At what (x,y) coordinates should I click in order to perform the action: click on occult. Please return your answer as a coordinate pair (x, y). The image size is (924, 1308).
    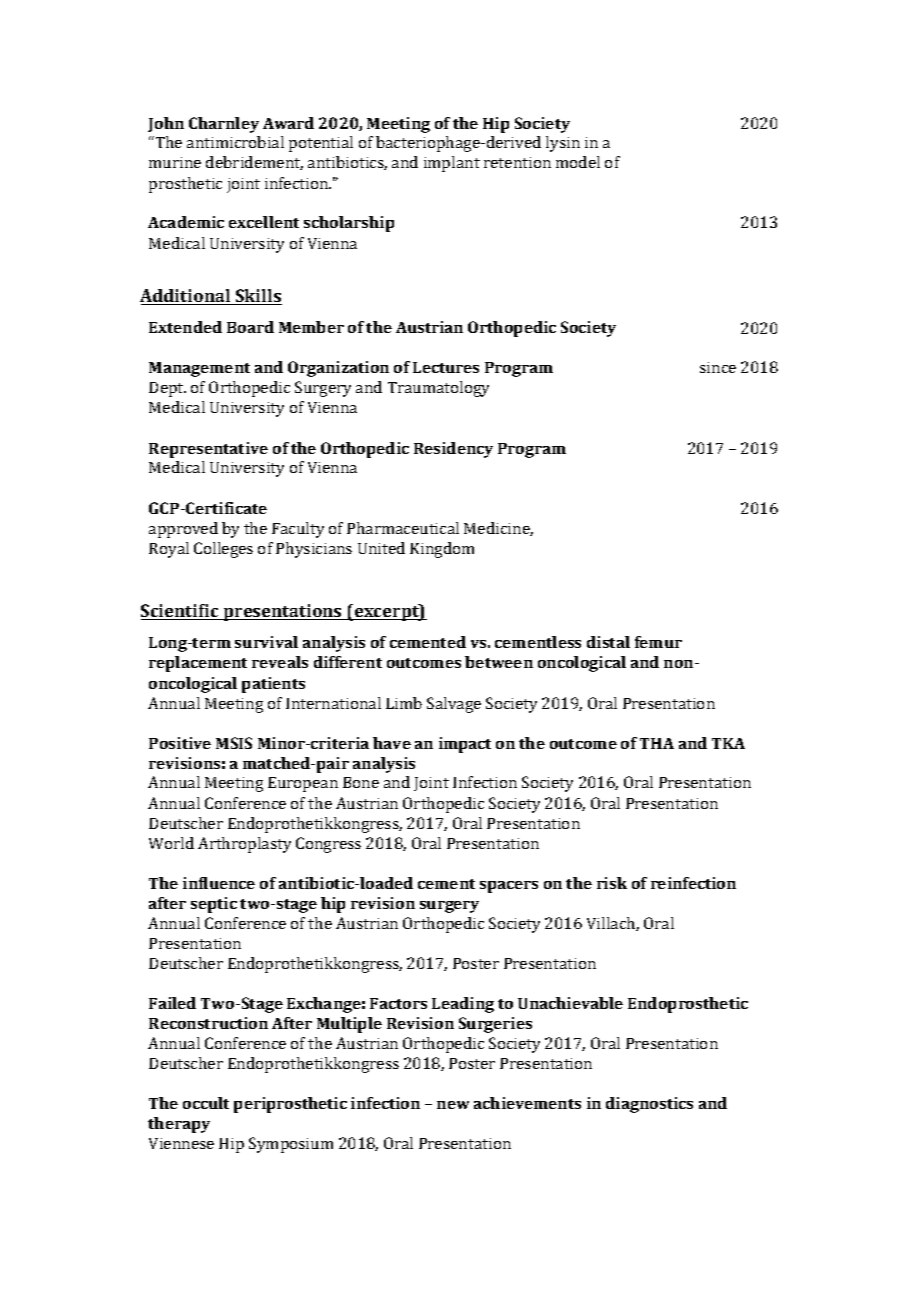
    Looking at the image, I should click on (206, 1103).
